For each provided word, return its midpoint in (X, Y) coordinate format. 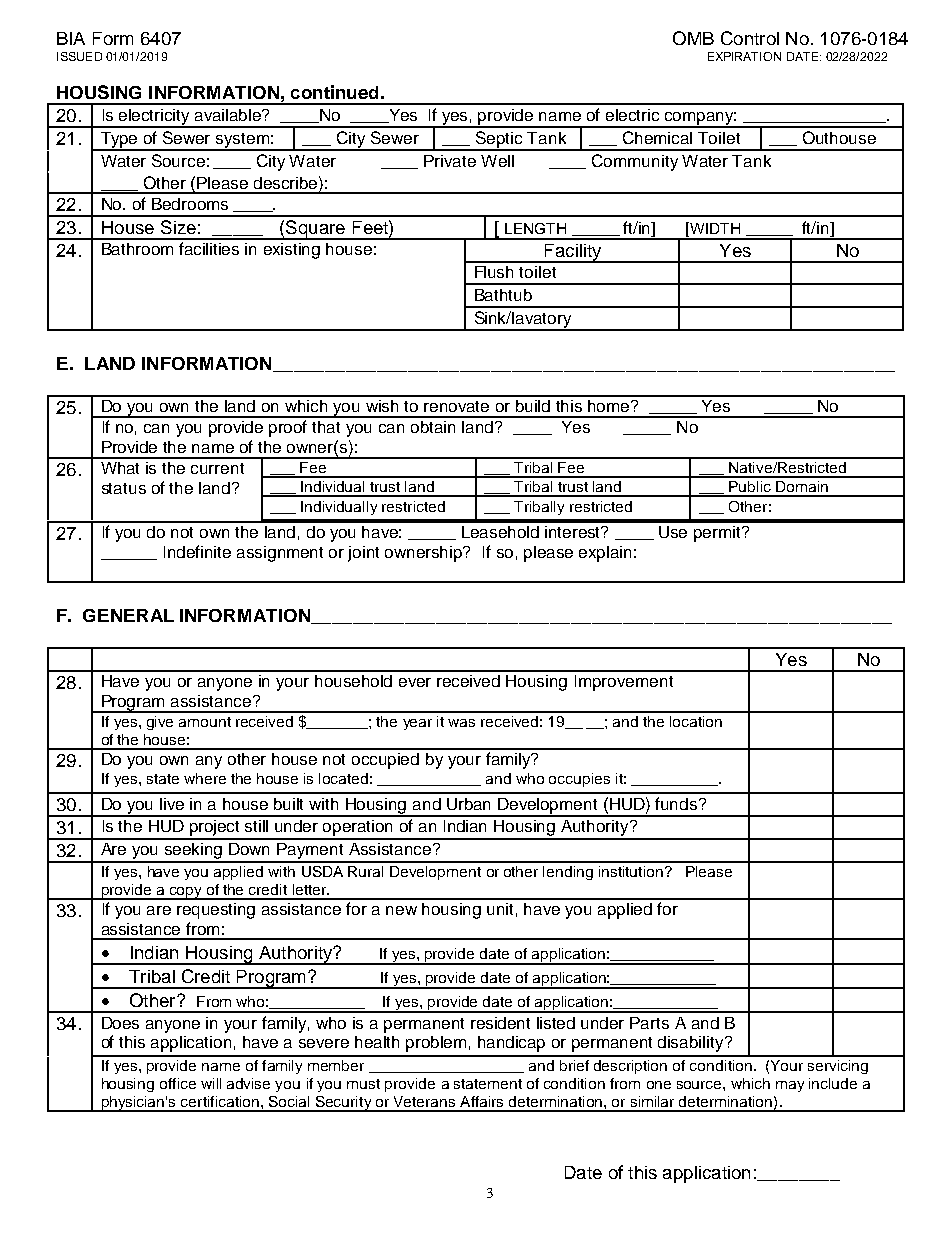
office (178, 1083)
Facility (573, 253)
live (172, 804)
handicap (511, 1044)
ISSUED (79, 56)
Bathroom (137, 249)
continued (334, 92)
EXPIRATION (744, 56)
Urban (468, 804)
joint (363, 554)
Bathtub (503, 295)
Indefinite (197, 551)
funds (677, 803)
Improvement (624, 683)
